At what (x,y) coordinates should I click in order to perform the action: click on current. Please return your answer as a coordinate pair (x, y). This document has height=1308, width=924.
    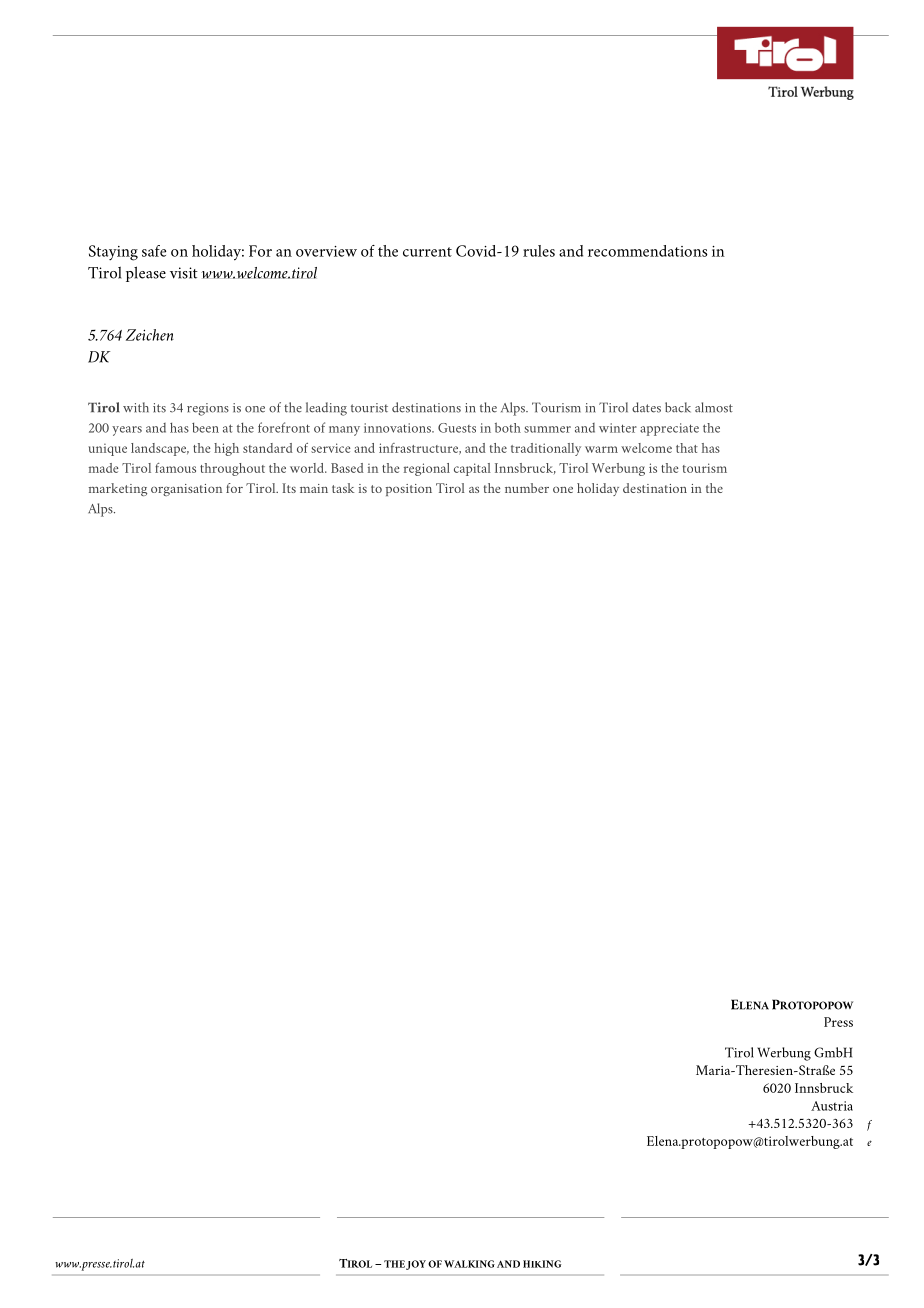
    Looking at the image, I should click on (427, 252).
